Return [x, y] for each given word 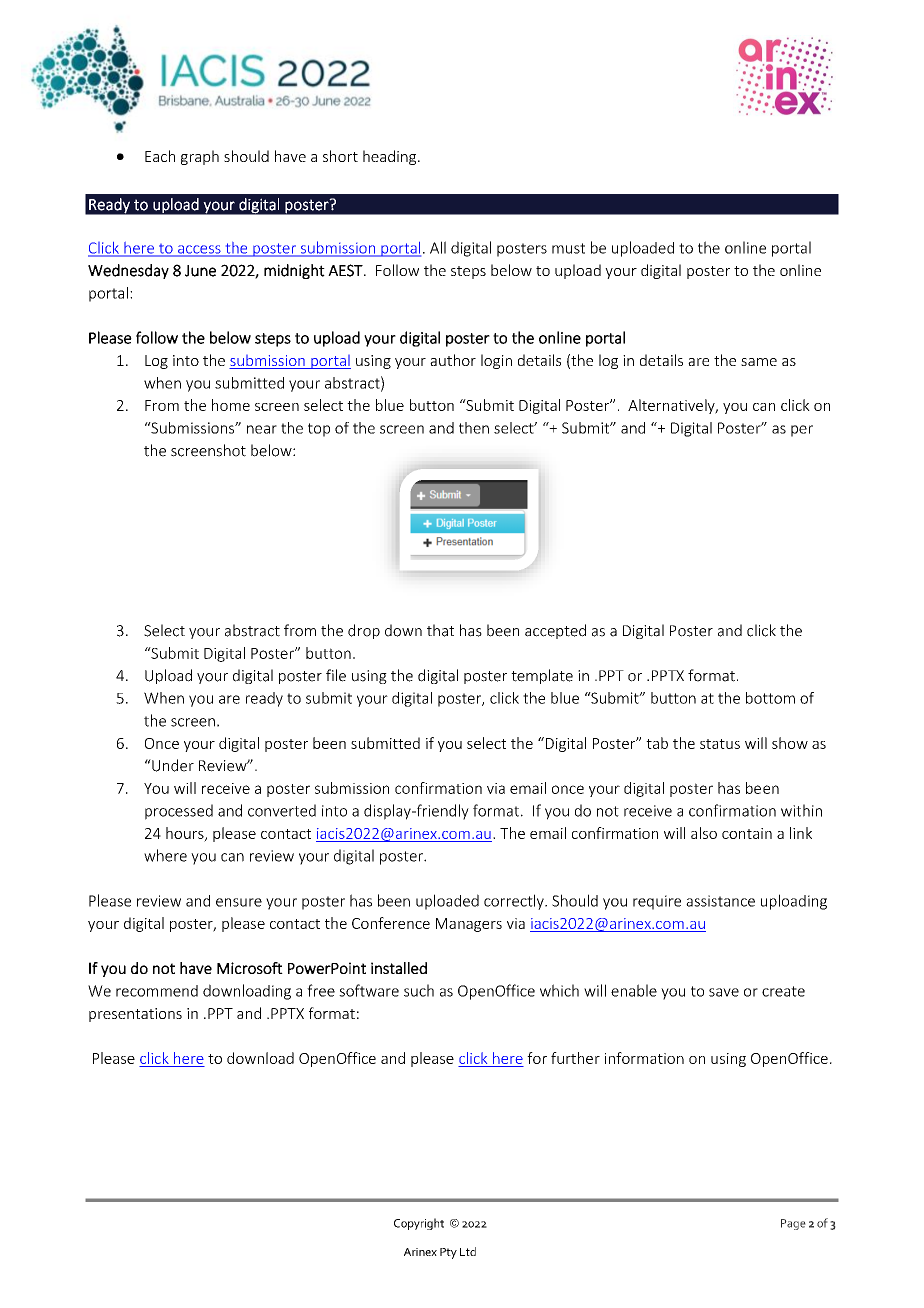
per [802, 431]
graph [200, 157]
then [474, 428]
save [724, 992]
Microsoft [250, 968]
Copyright [419, 1224]
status [720, 744]
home [231, 405]
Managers [469, 925]
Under [172, 765]
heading [391, 157]
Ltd [468, 1251]
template [542, 676]
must [568, 248]
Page [793, 1224]
